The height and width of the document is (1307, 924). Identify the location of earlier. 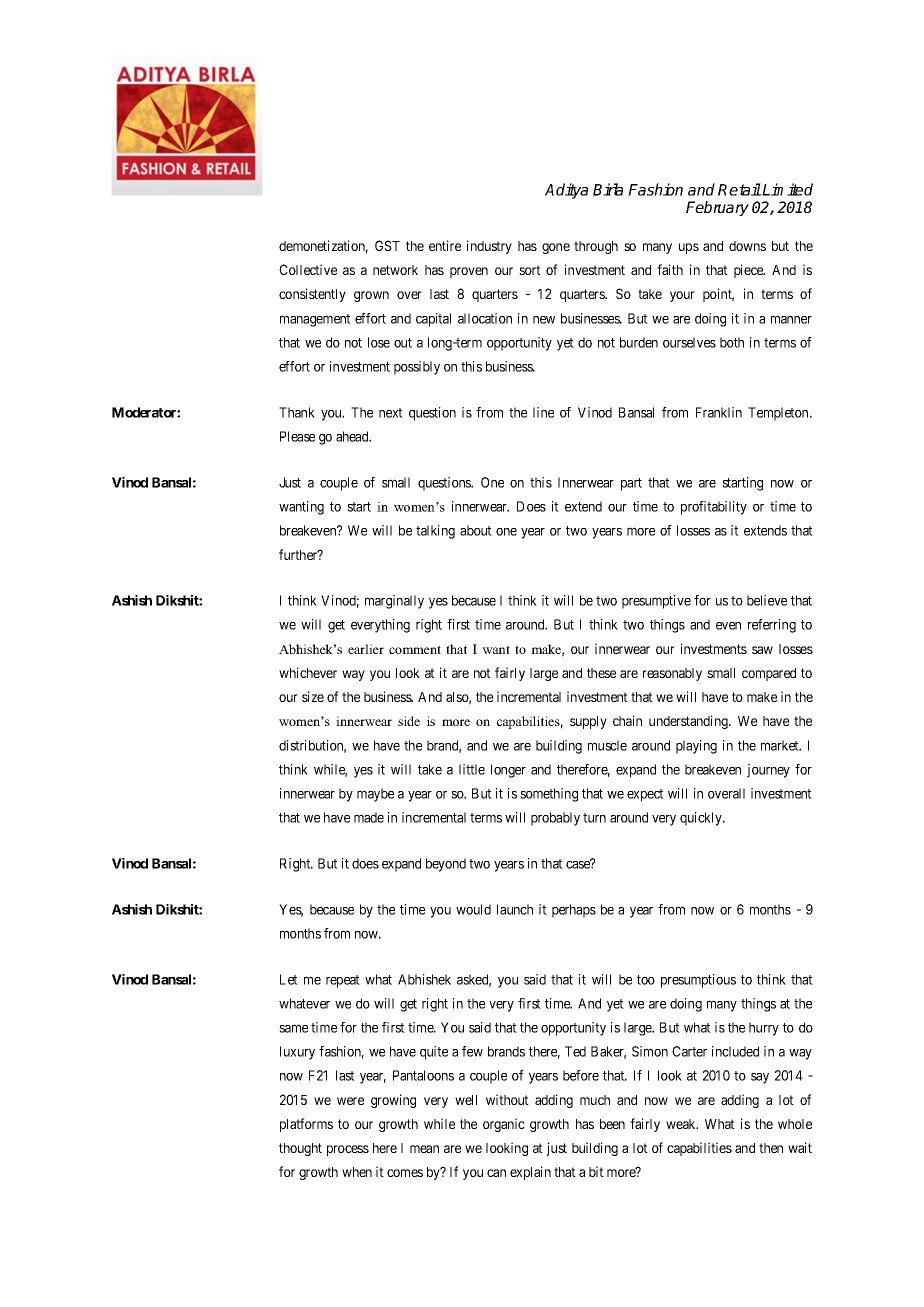
(366, 649).
